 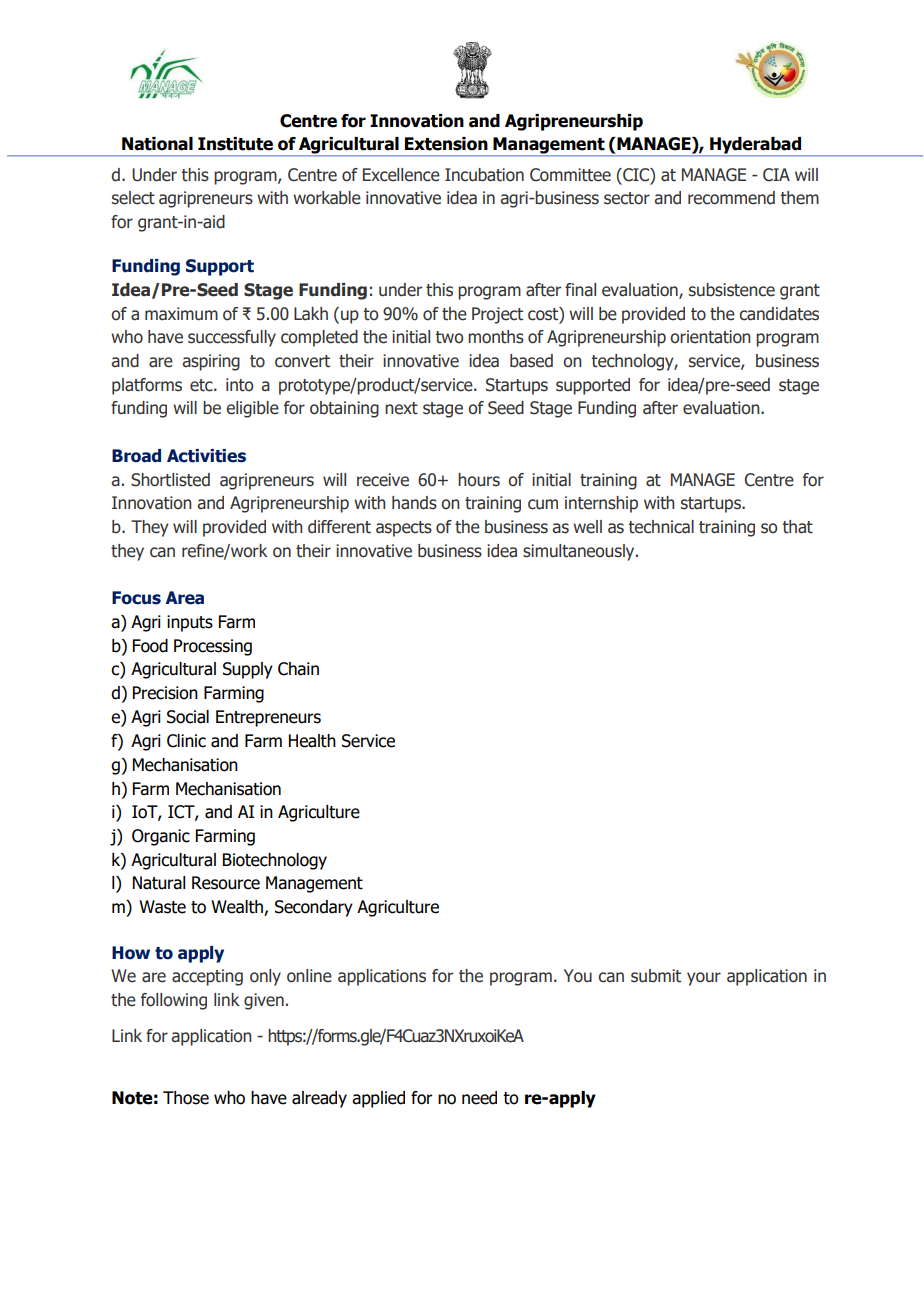 What do you see at coordinates (186, 1098) in the screenshot?
I see `Those` at bounding box center [186, 1098].
